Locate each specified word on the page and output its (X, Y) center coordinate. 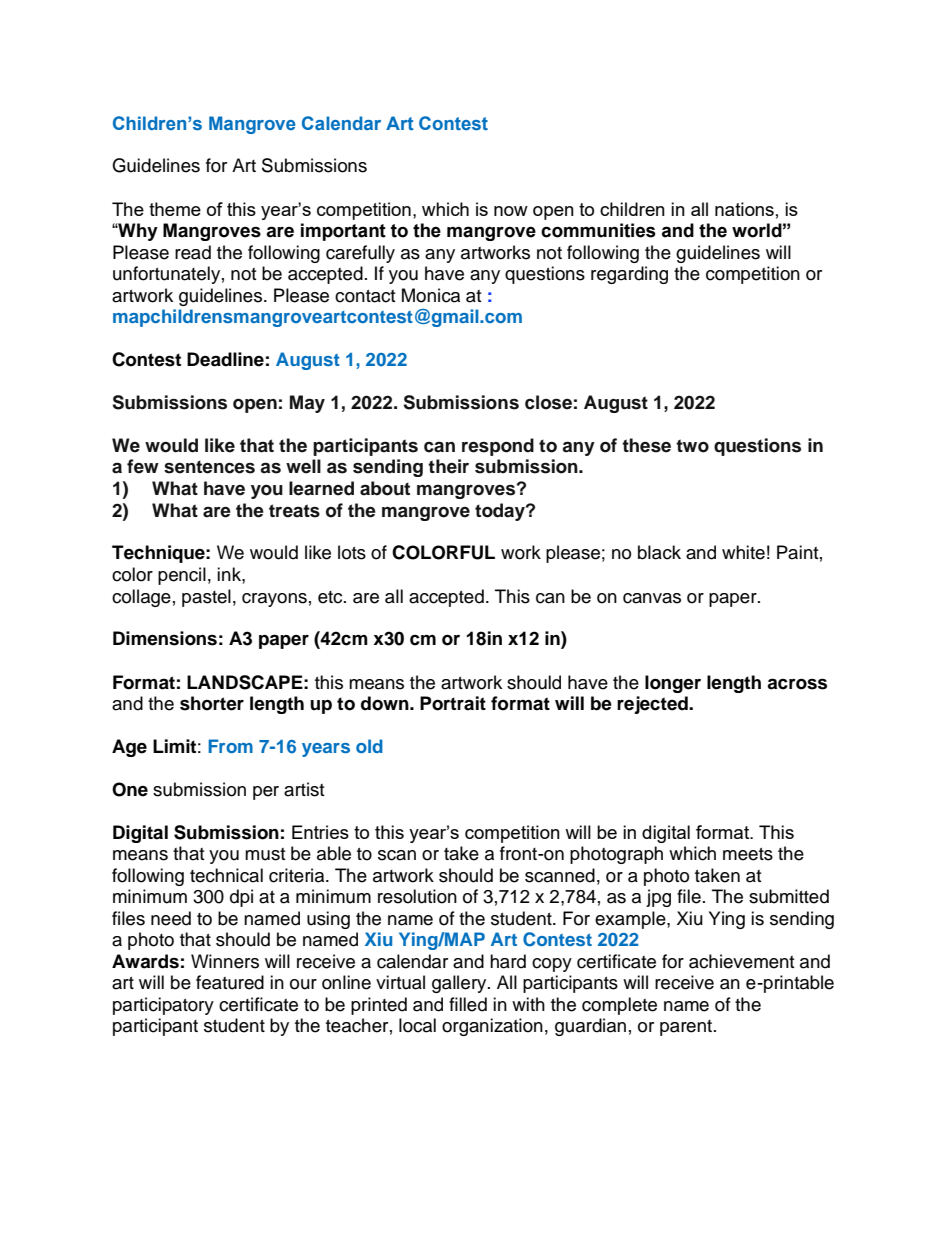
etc (331, 597)
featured (230, 982)
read (193, 252)
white (743, 552)
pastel (206, 598)
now (511, 211)
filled (468, 1004)
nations (744, 209)
